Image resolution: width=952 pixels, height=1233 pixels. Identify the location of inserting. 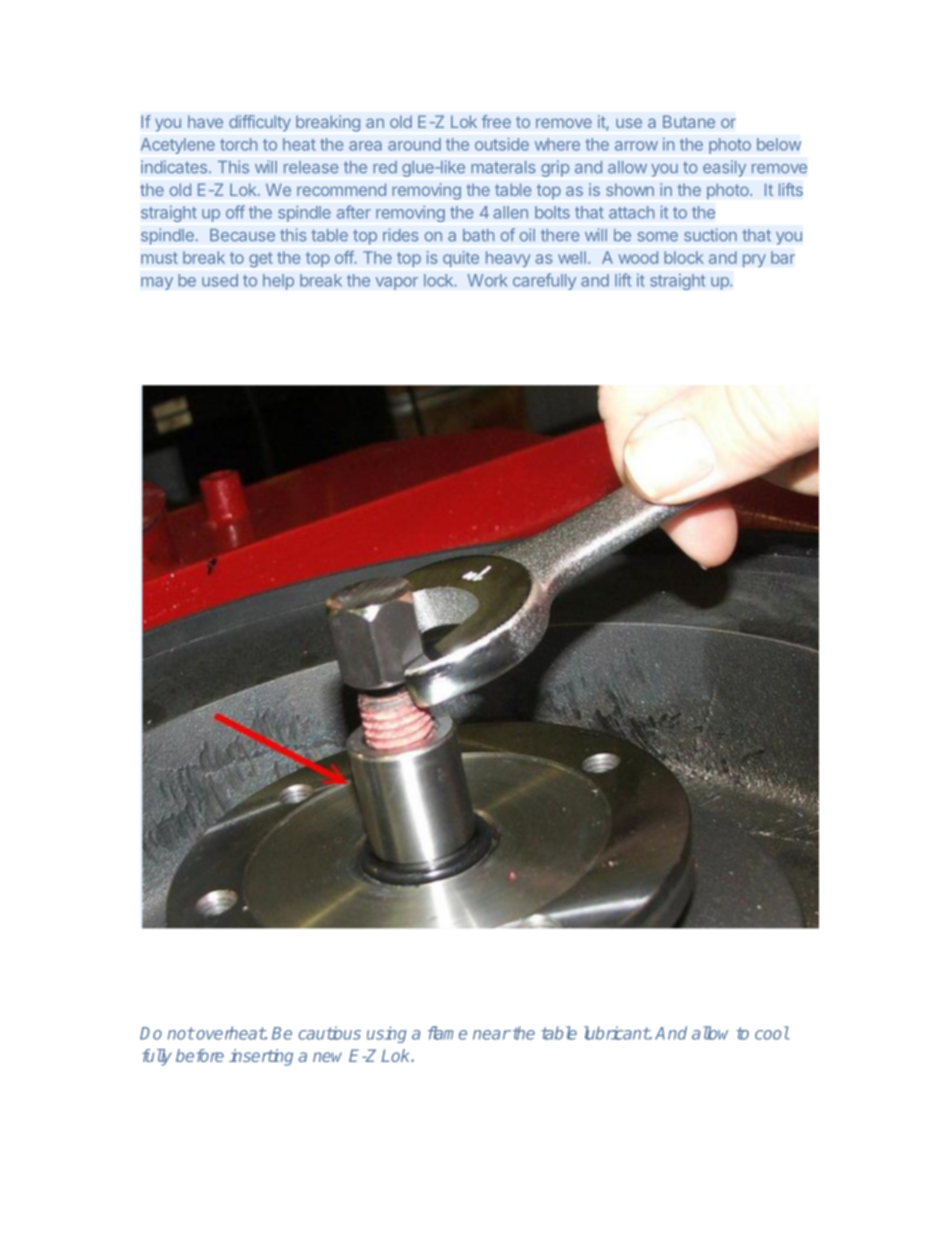
(261, 1057).
